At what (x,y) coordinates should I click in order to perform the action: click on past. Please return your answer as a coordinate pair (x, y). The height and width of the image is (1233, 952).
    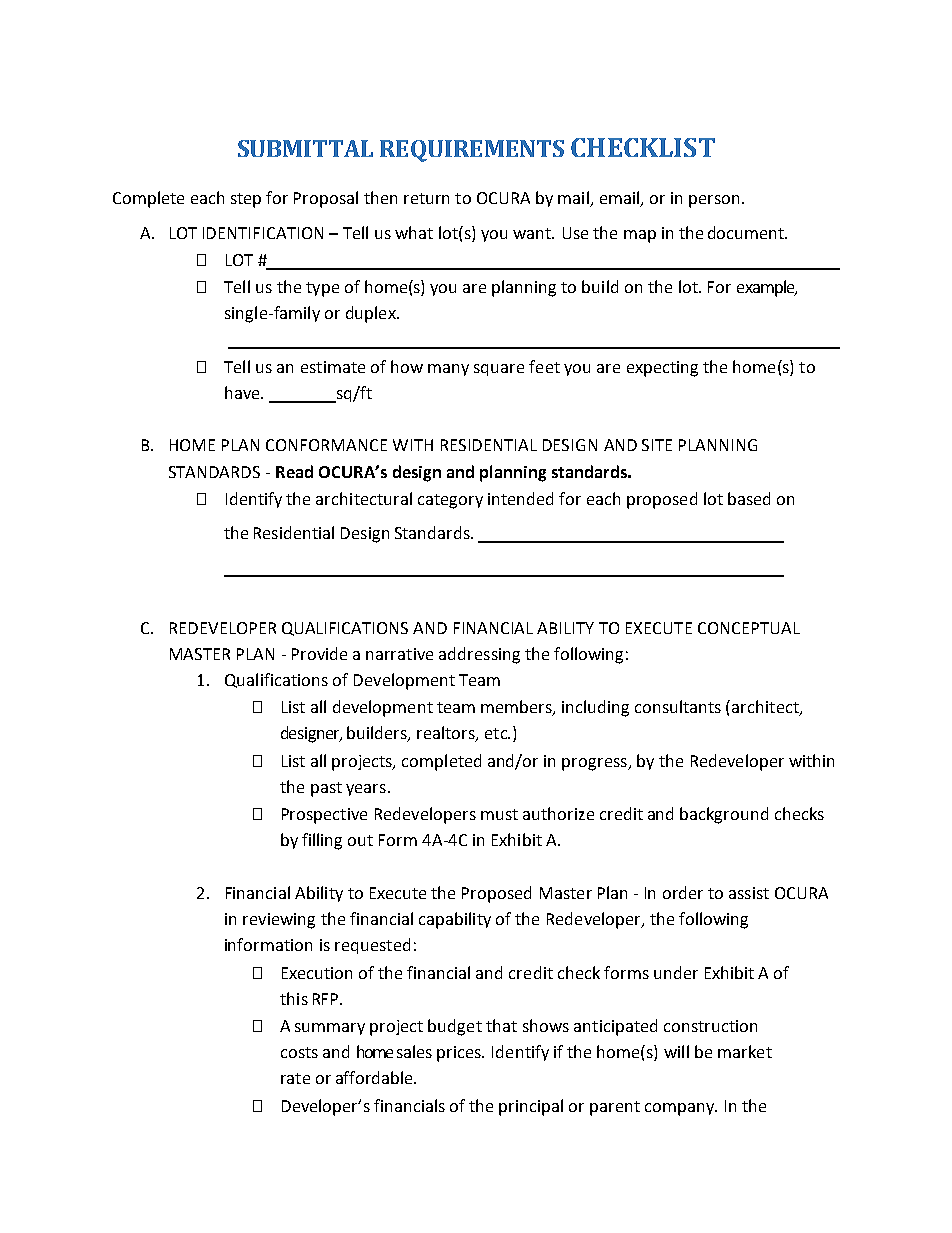
    Looking at the image, I should click on (326, 789).
